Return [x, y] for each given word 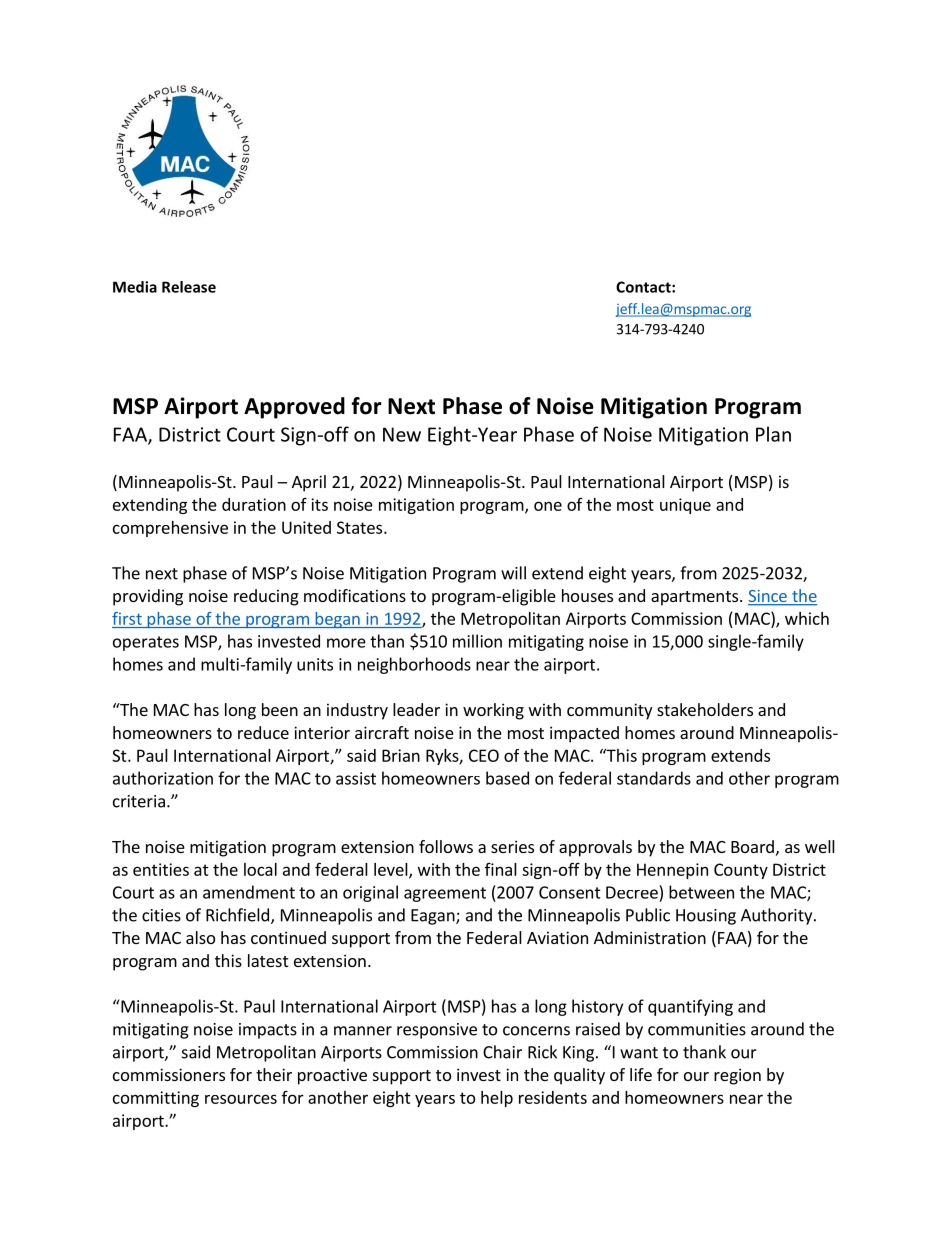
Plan [773, 434]
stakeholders [705, 709]
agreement [445, 894]
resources [241, 1099]
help [497, 1099]
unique [685, 506]
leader [416, 709]
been [280, 709]
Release [189, 287]
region [737, 1076]
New [402, 434]
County [741, 871]
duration [254, 504]
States [361, 527]
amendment [249, 892]
